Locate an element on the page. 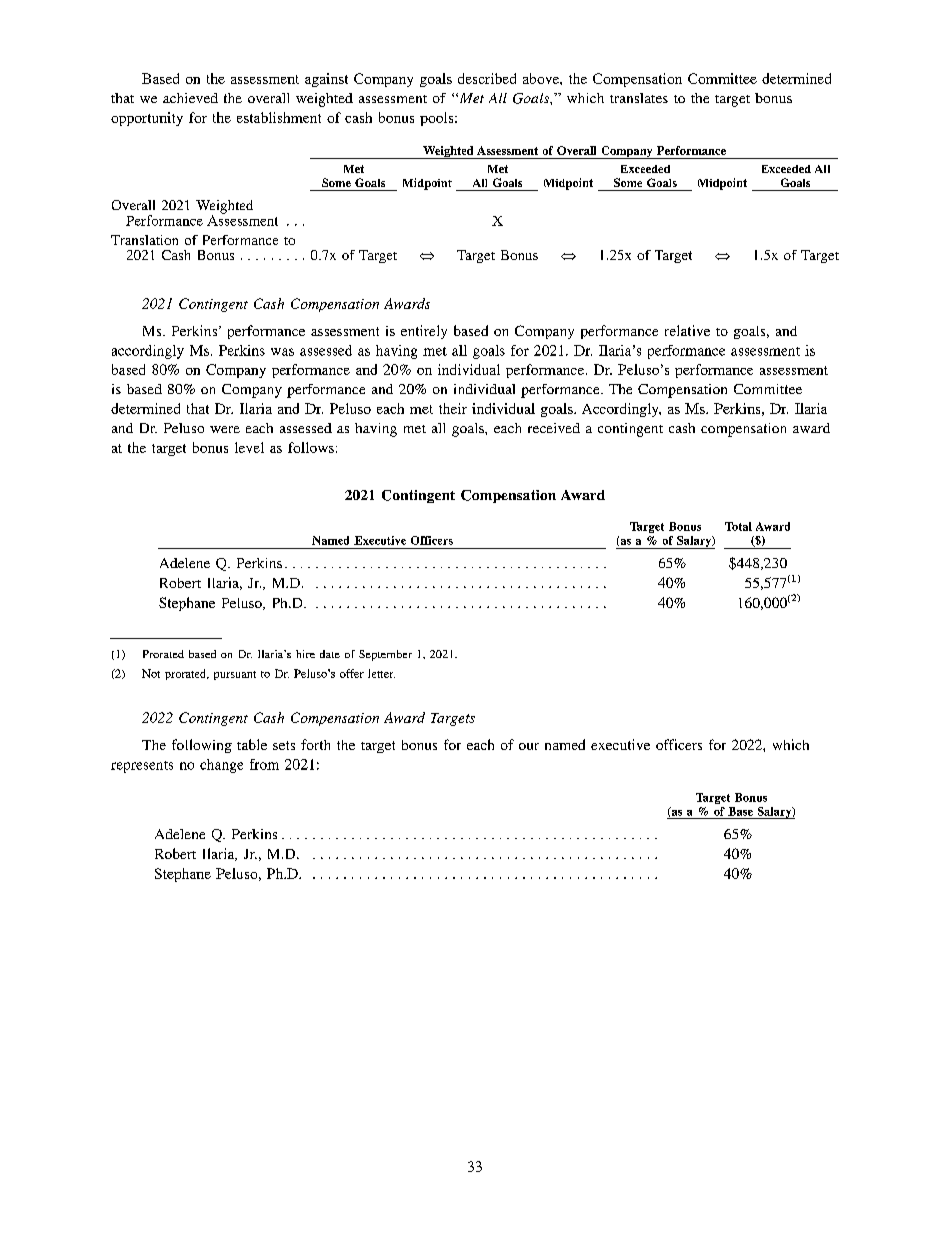  translates is located at coordinates (639, 98).
